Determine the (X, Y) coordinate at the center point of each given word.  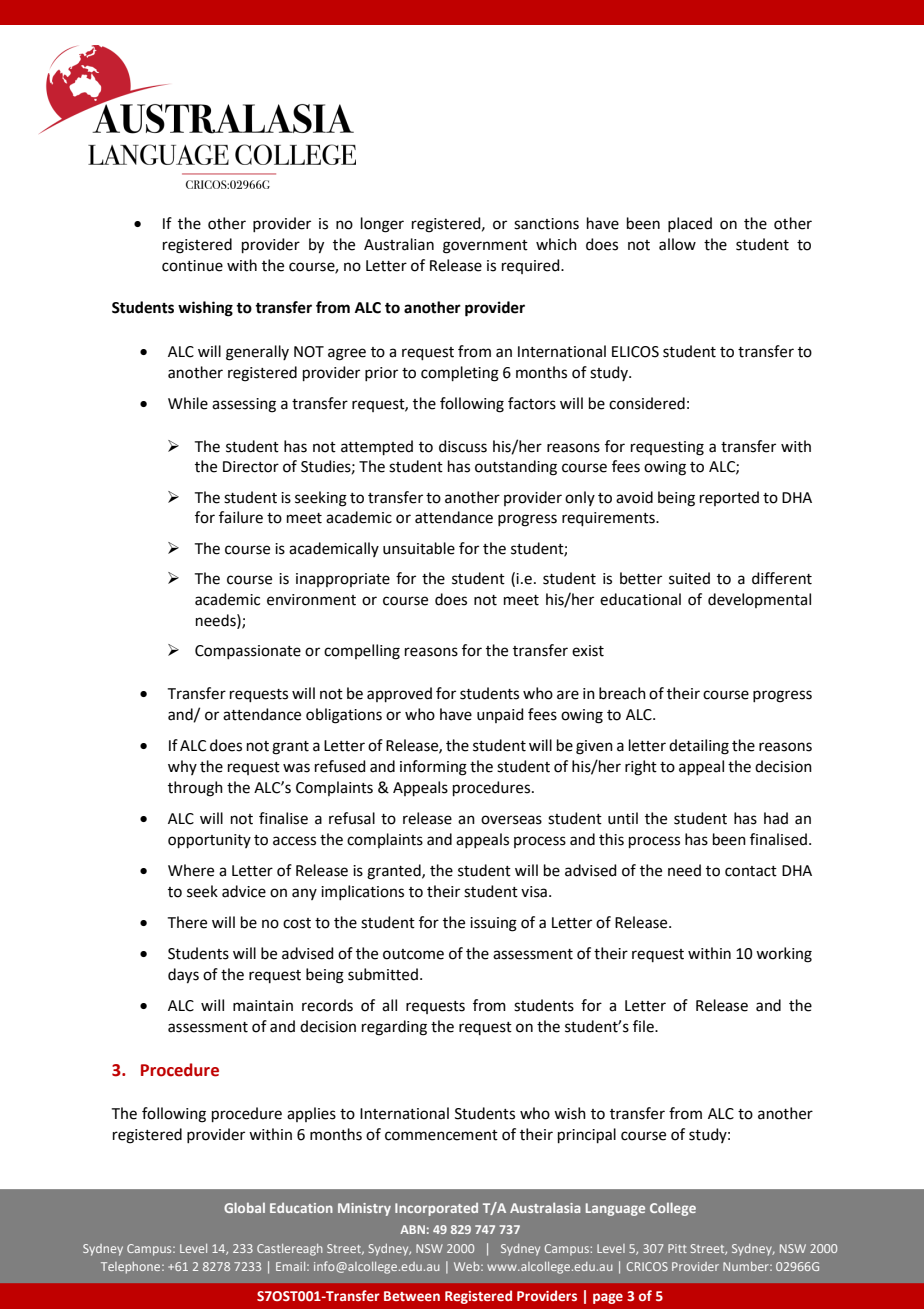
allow (677, 244)
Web (468, 1266)
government (485, 247)
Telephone (132, 1268)
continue (192, 266)
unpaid (500, 715)
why (182, 767)
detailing (699, 747)
